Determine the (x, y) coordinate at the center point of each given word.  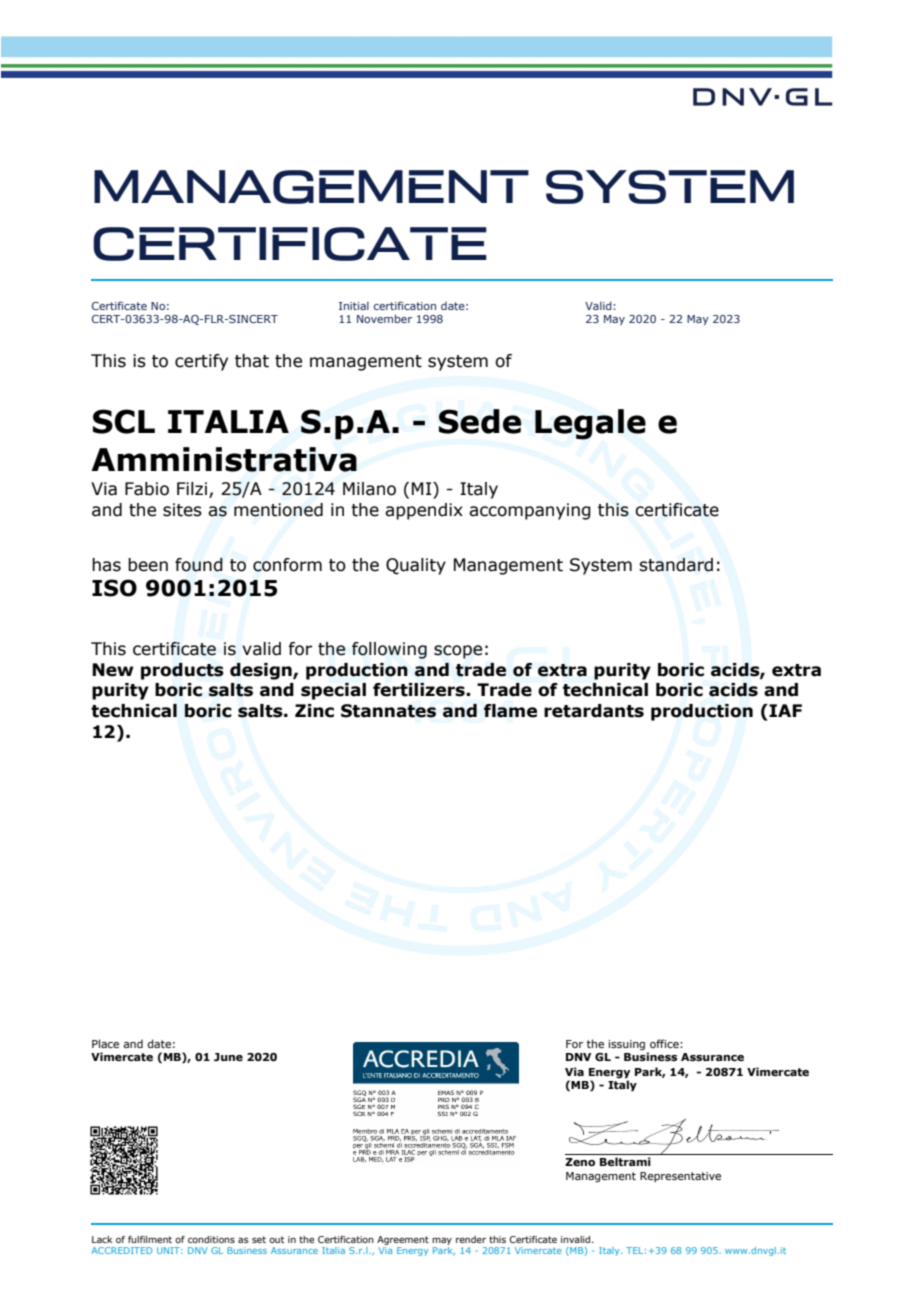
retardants (594, 711)
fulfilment (150, 1239)
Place (105, 1043)
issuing (626, 1045)
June (228, 1057)
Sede (480, 421)
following (389, 650)
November (384, 318)
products (182, 671)
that (252, 361)
